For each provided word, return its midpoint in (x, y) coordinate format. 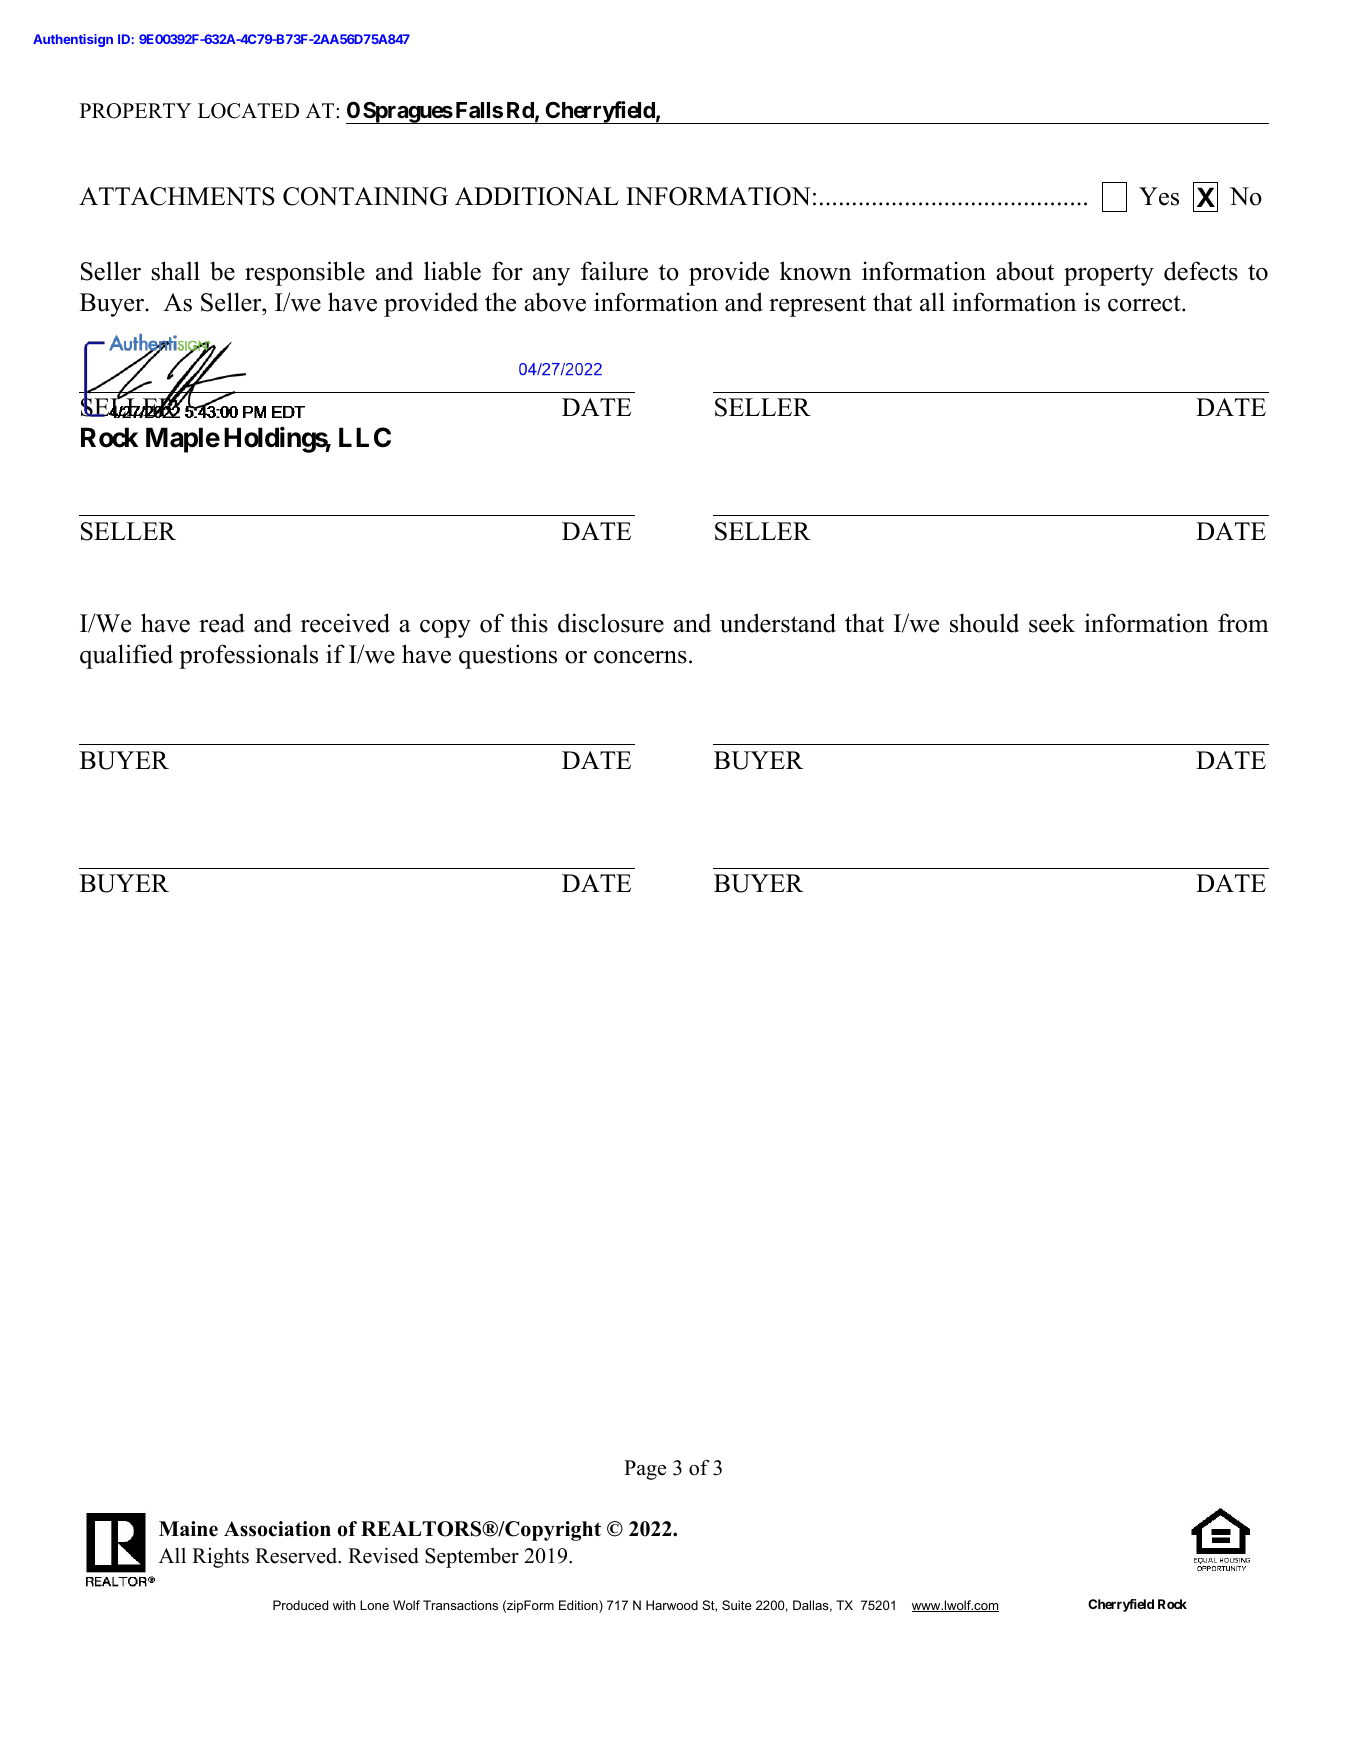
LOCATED (248, 111)
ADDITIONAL (537, 196)
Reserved (297, 1556)
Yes (1159, 196)
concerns (640, 657)
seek (1052, 623)
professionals (248, 656)
